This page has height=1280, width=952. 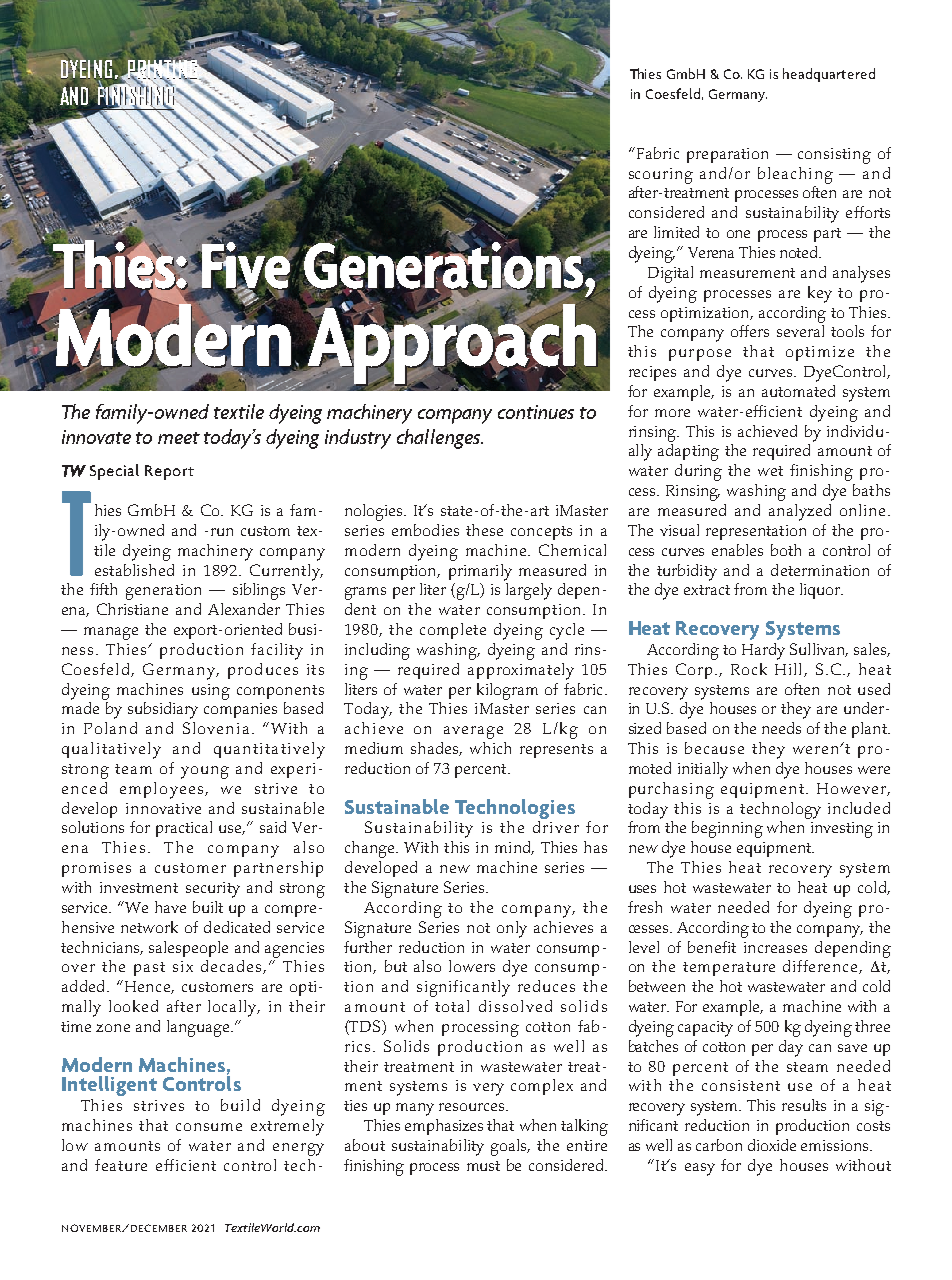 What do you see at coordinates (763, 651) in the page?
I see `Hardy` at bounding box center [763, 651].
